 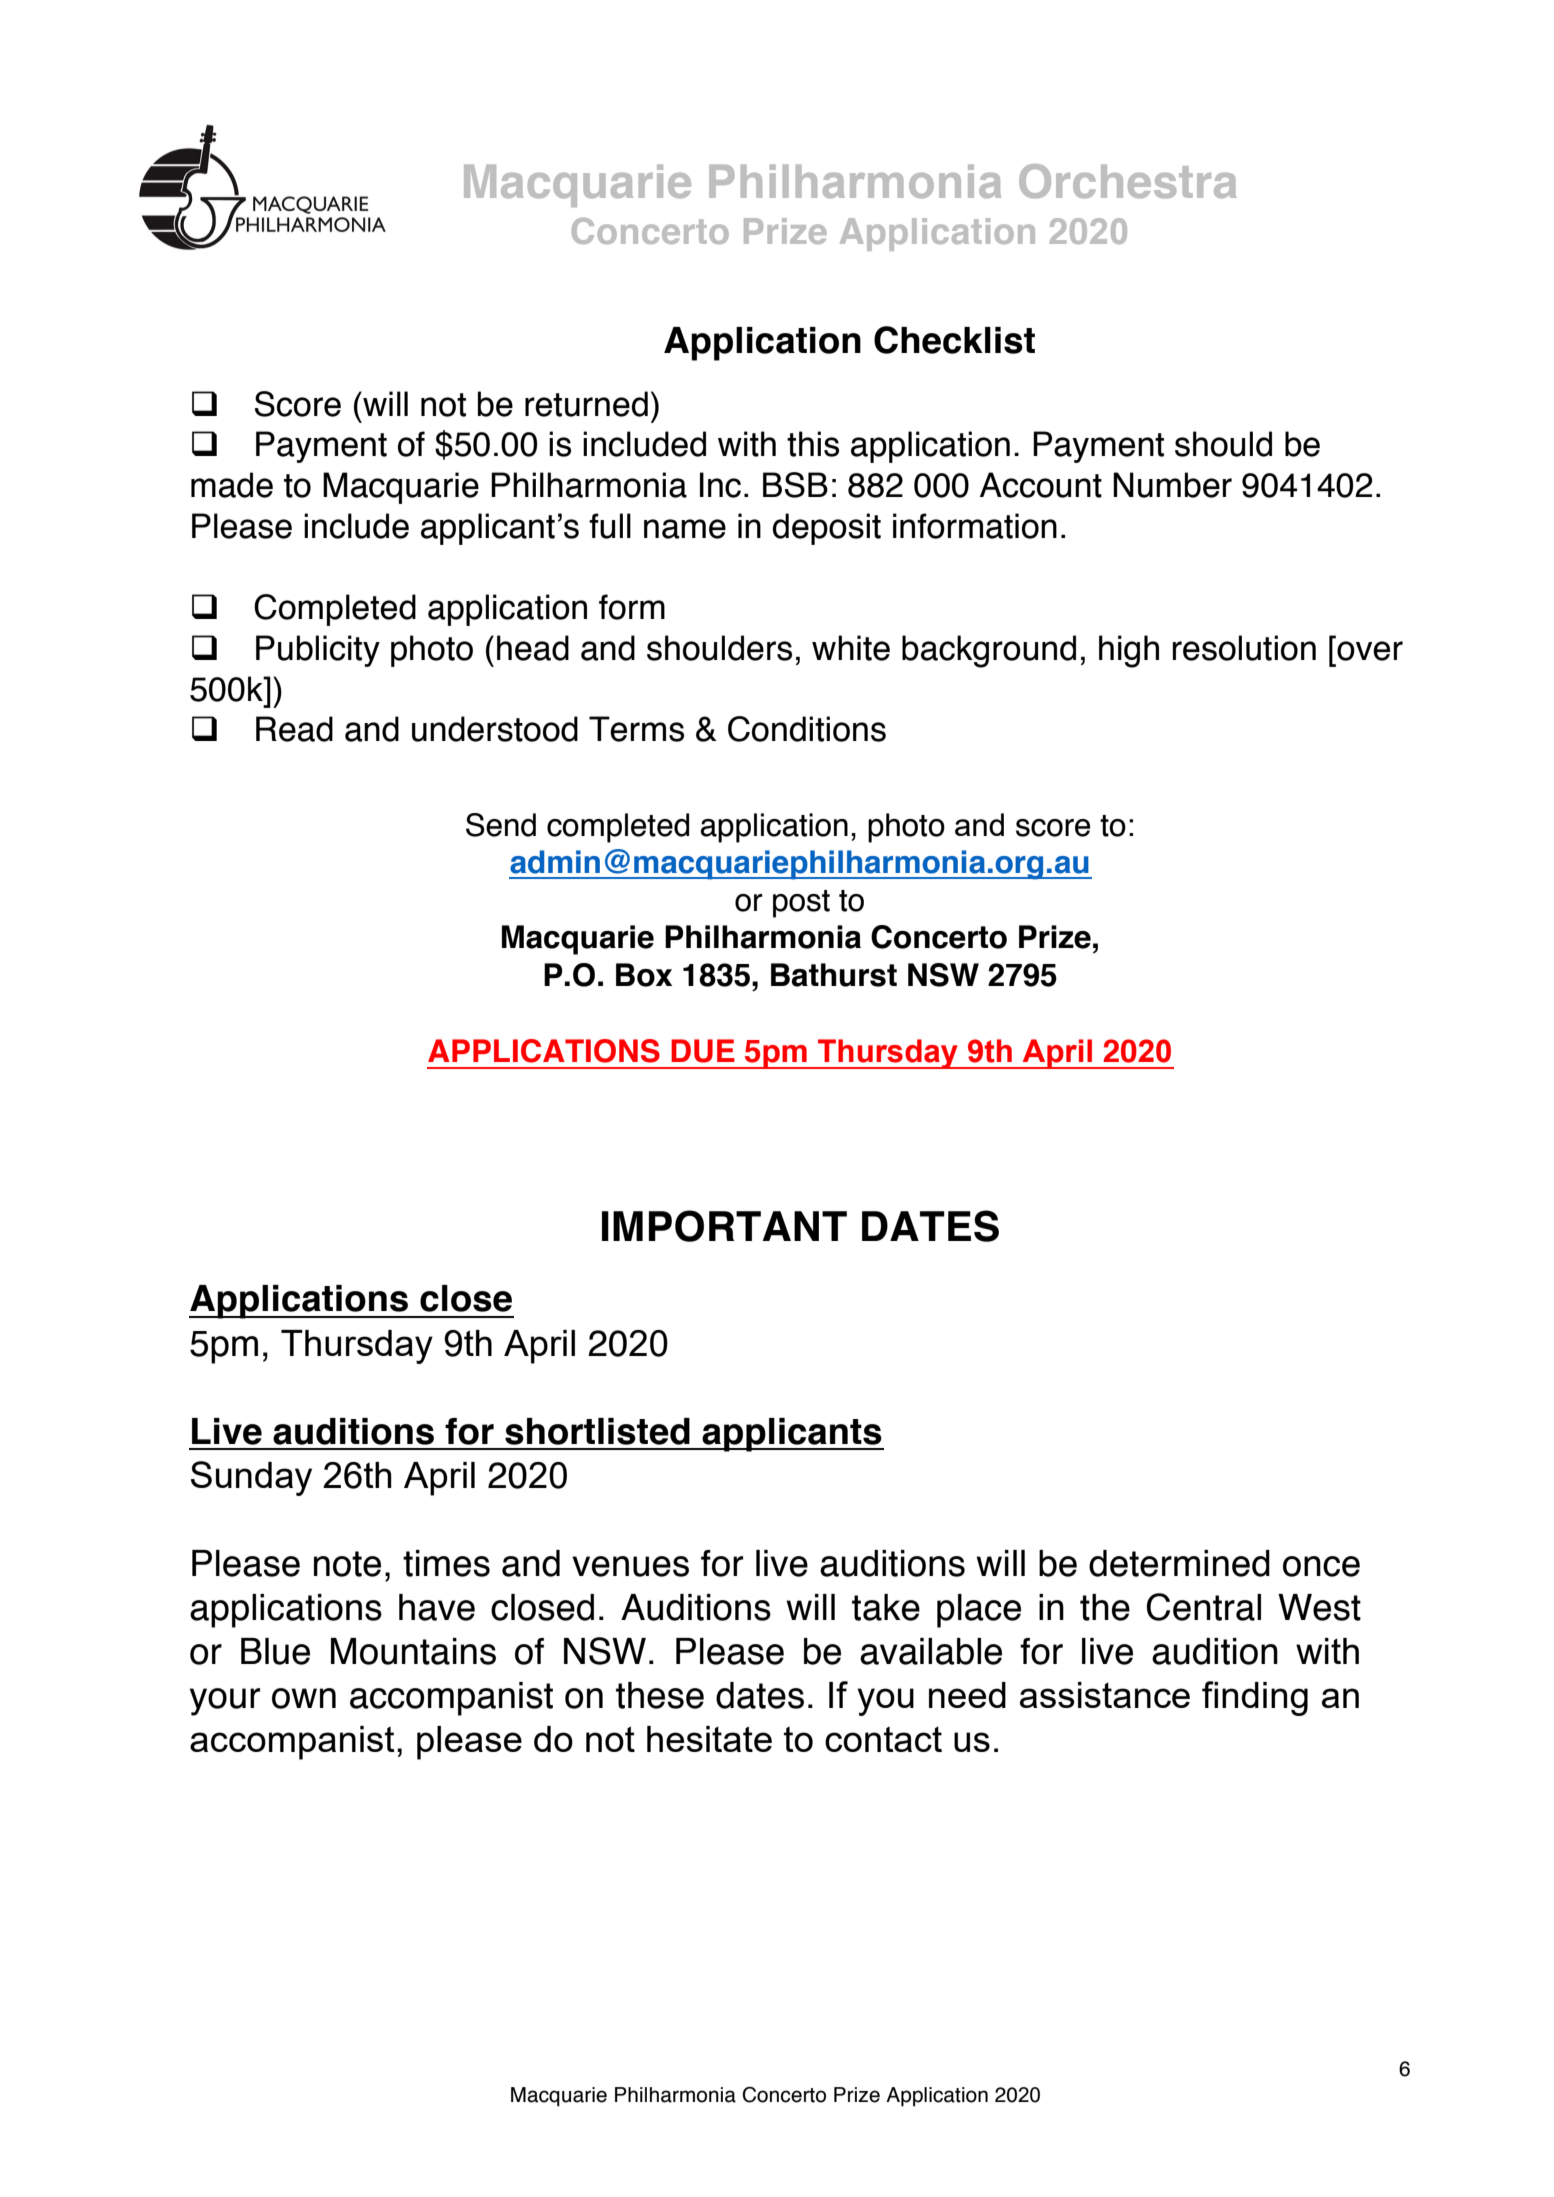 What do you see at coordinates (1172, 485) in the document?
I see `Number` at bounding box center [1172, 485].
